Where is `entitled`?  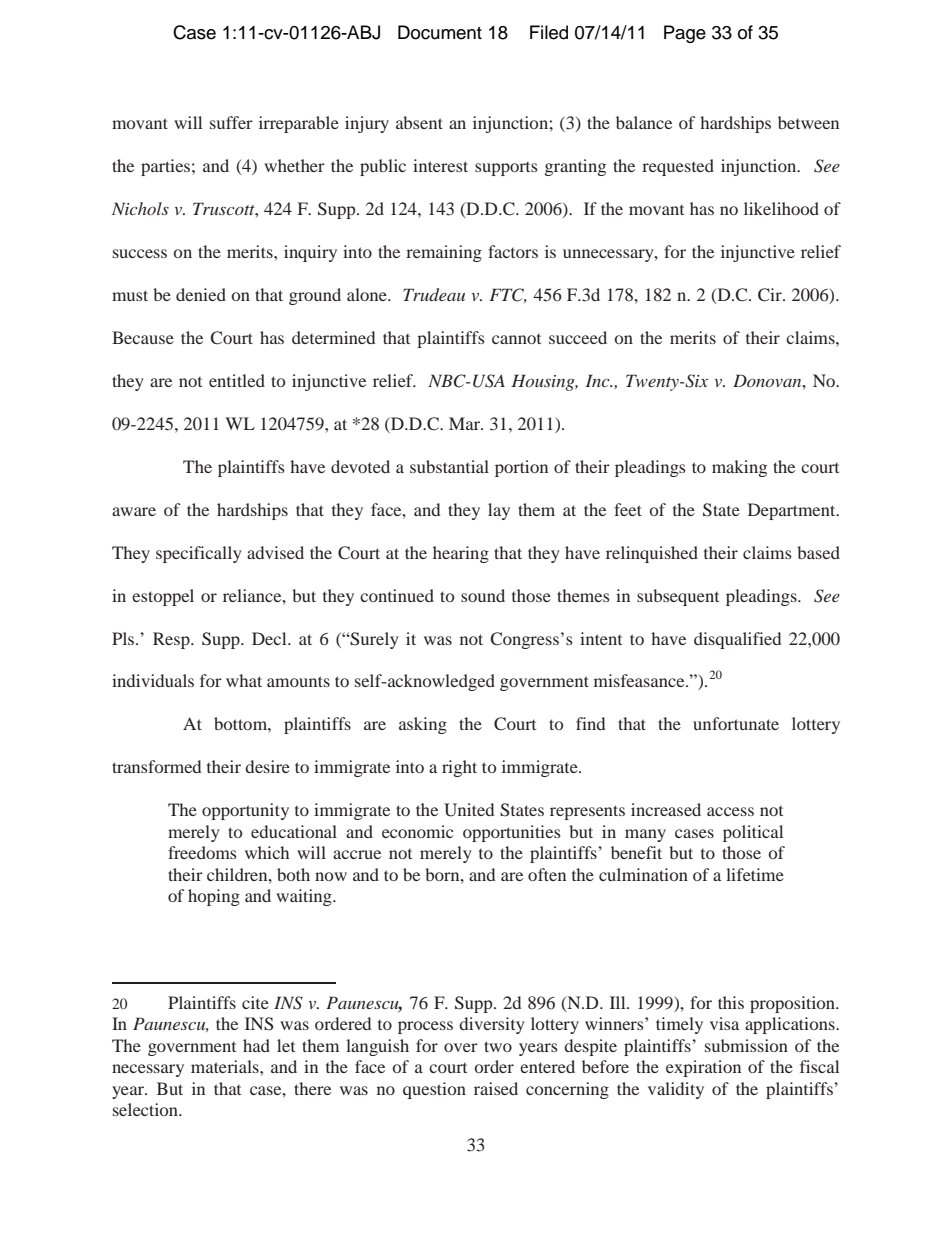 entitled is located at coordinates (237, 380).
